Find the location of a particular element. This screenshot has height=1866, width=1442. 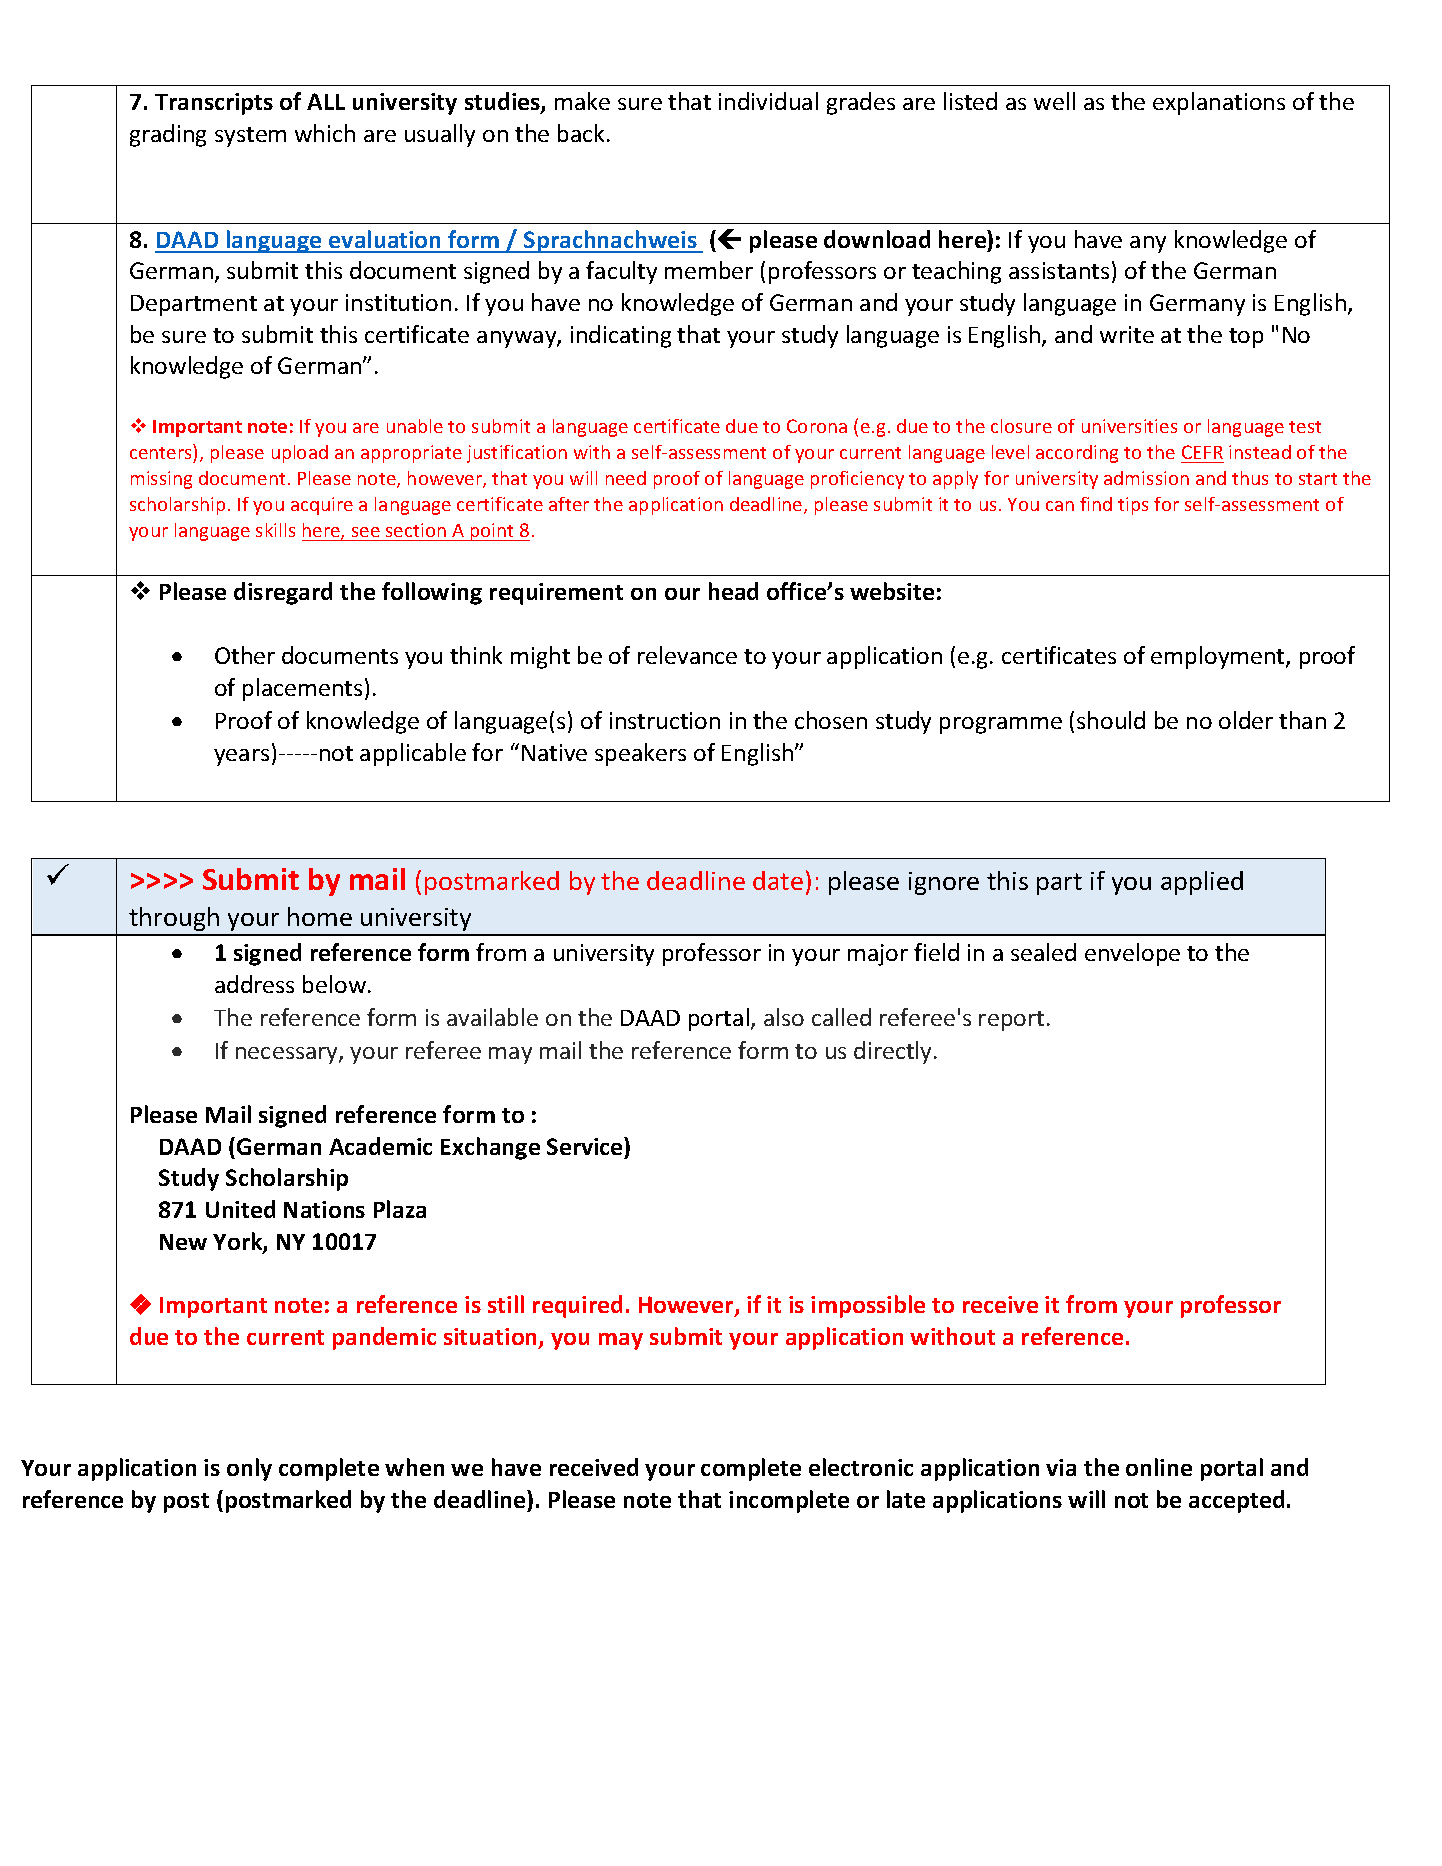

electronic is located at coordinates (861, 1467).
